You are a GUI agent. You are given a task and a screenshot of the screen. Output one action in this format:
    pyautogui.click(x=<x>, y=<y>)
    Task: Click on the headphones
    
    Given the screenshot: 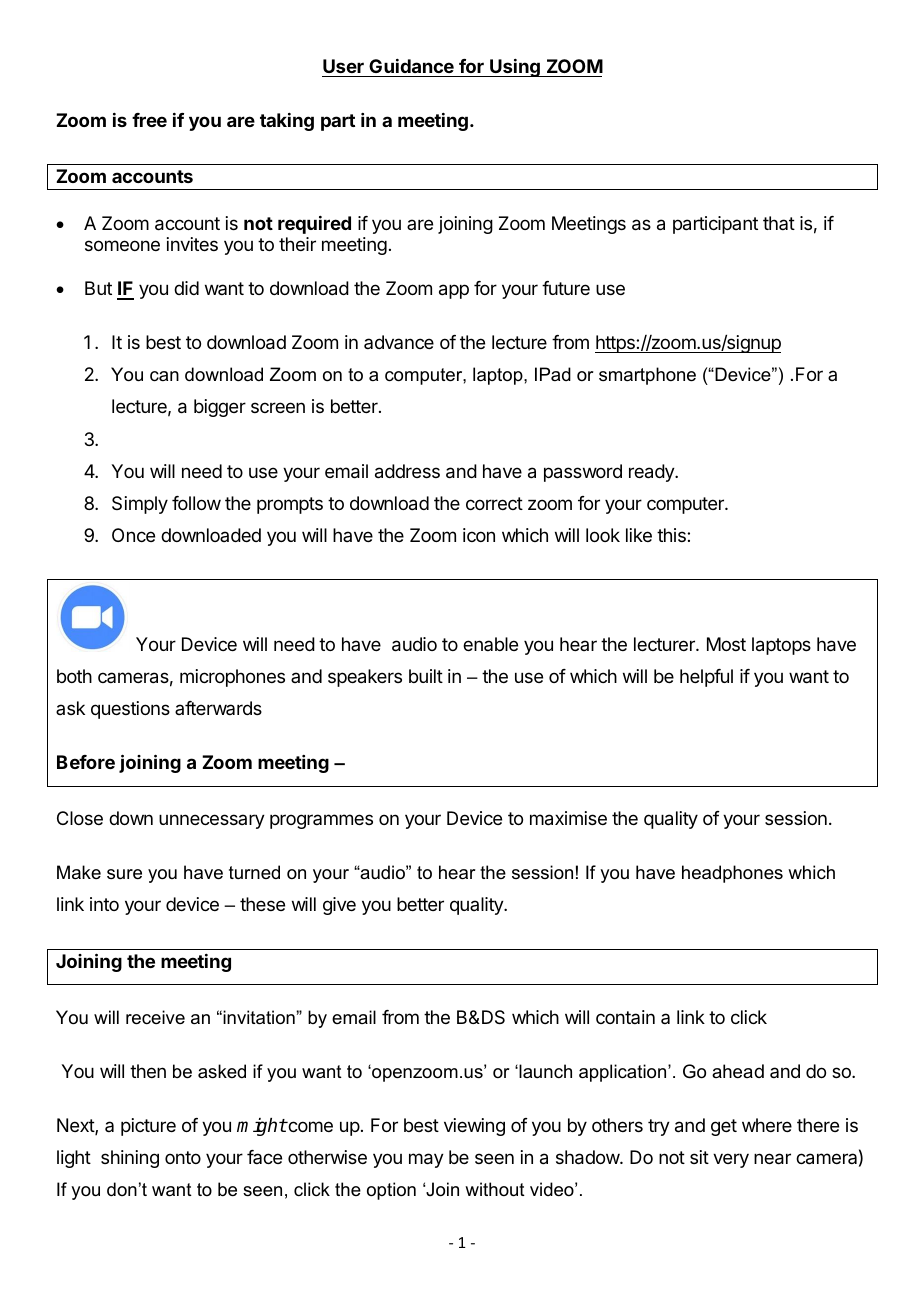 What is the action you would take?
    pyautogui.click(x=732, y=874)
